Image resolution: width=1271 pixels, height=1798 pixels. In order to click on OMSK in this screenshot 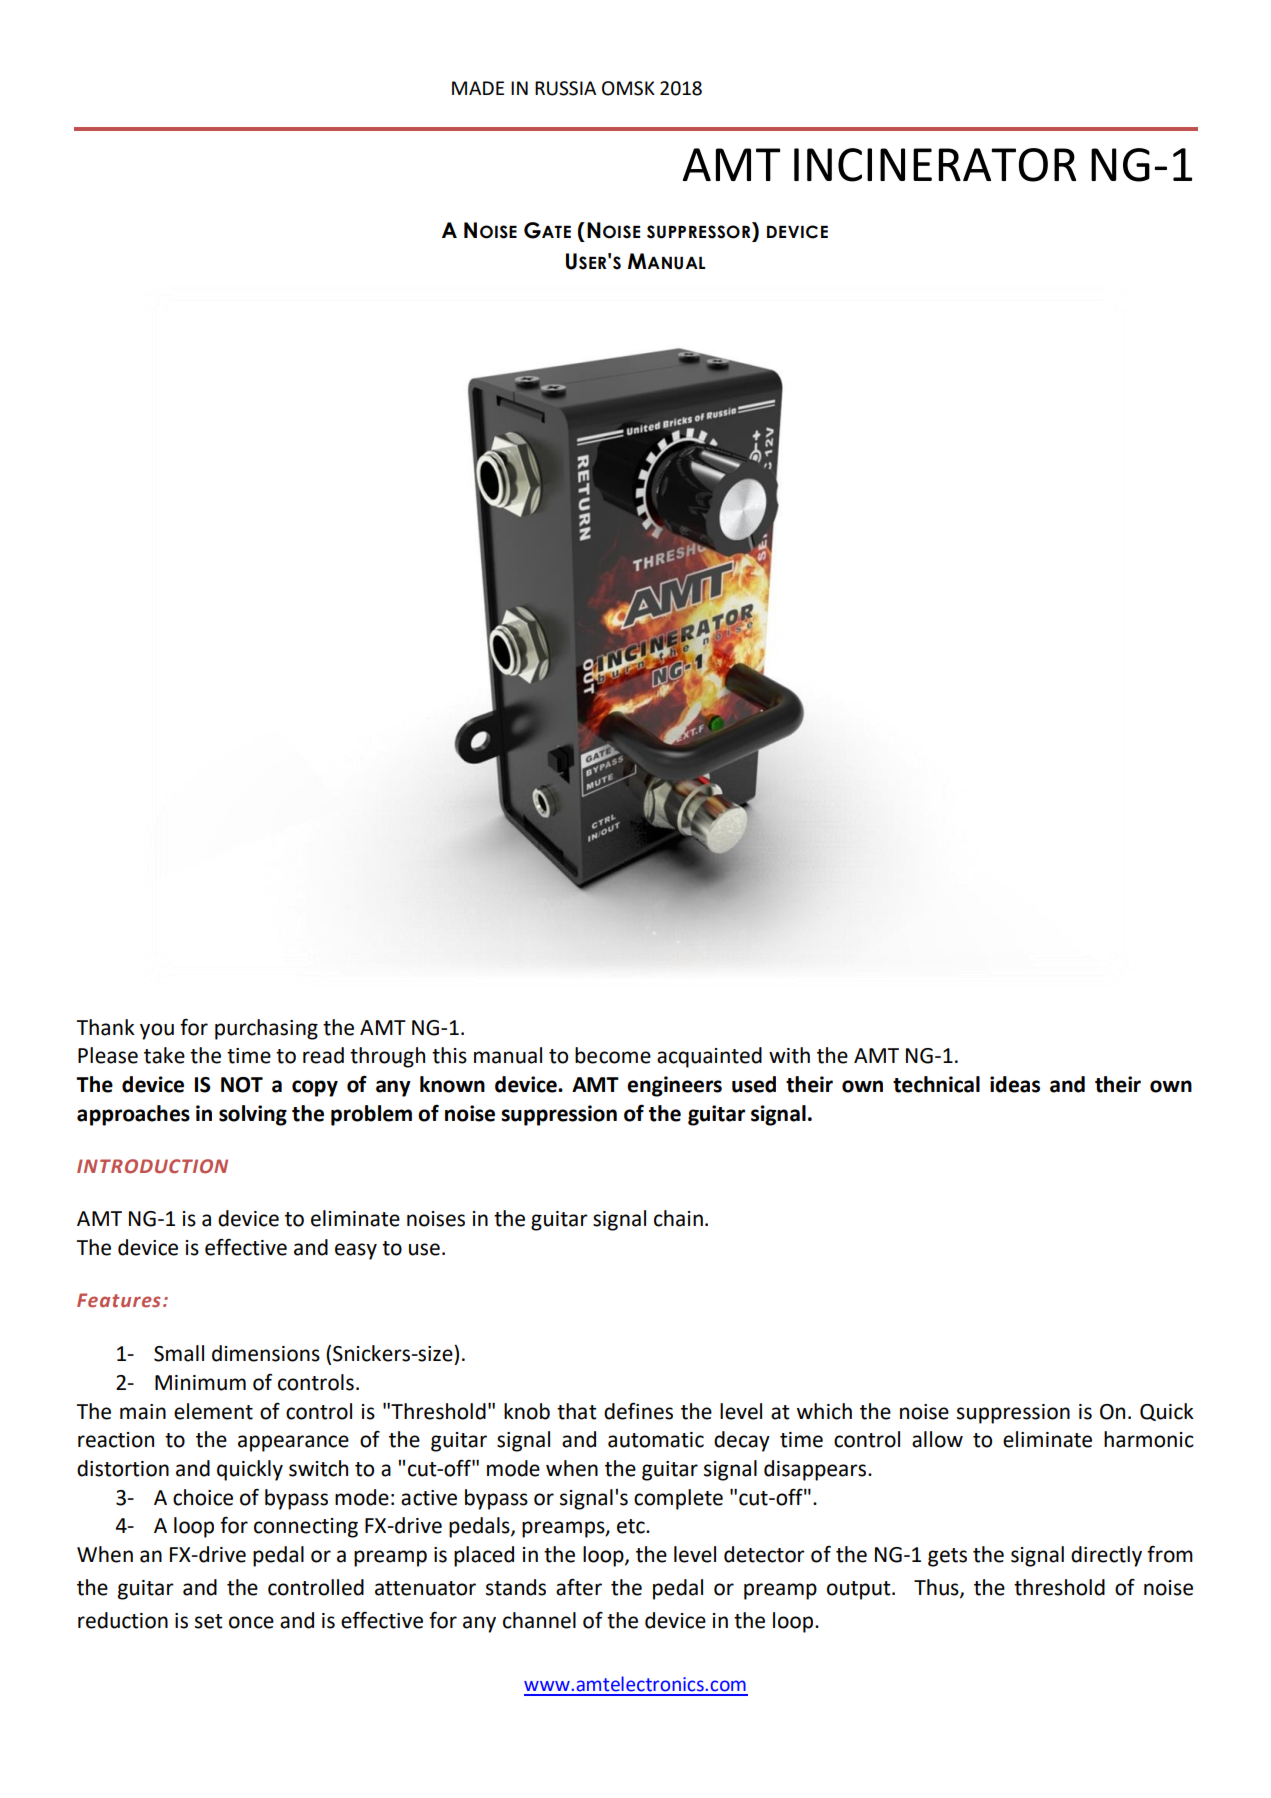, I will do `click(628, 88)`.
